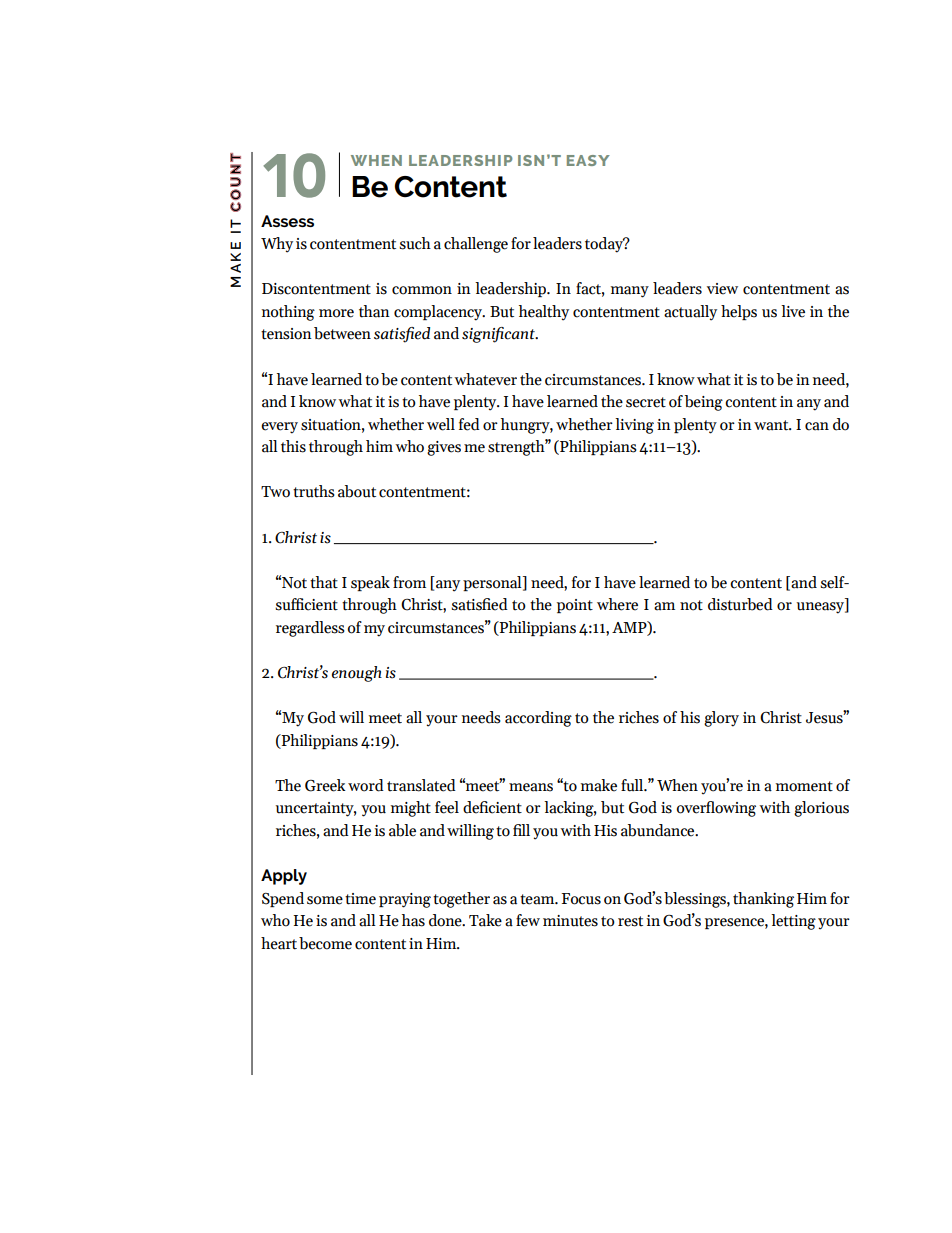 This page has height=1233, width=952. What do you see at coordinates (538, 719) in the page?
I see `according` at bounding box center [538, 719].
